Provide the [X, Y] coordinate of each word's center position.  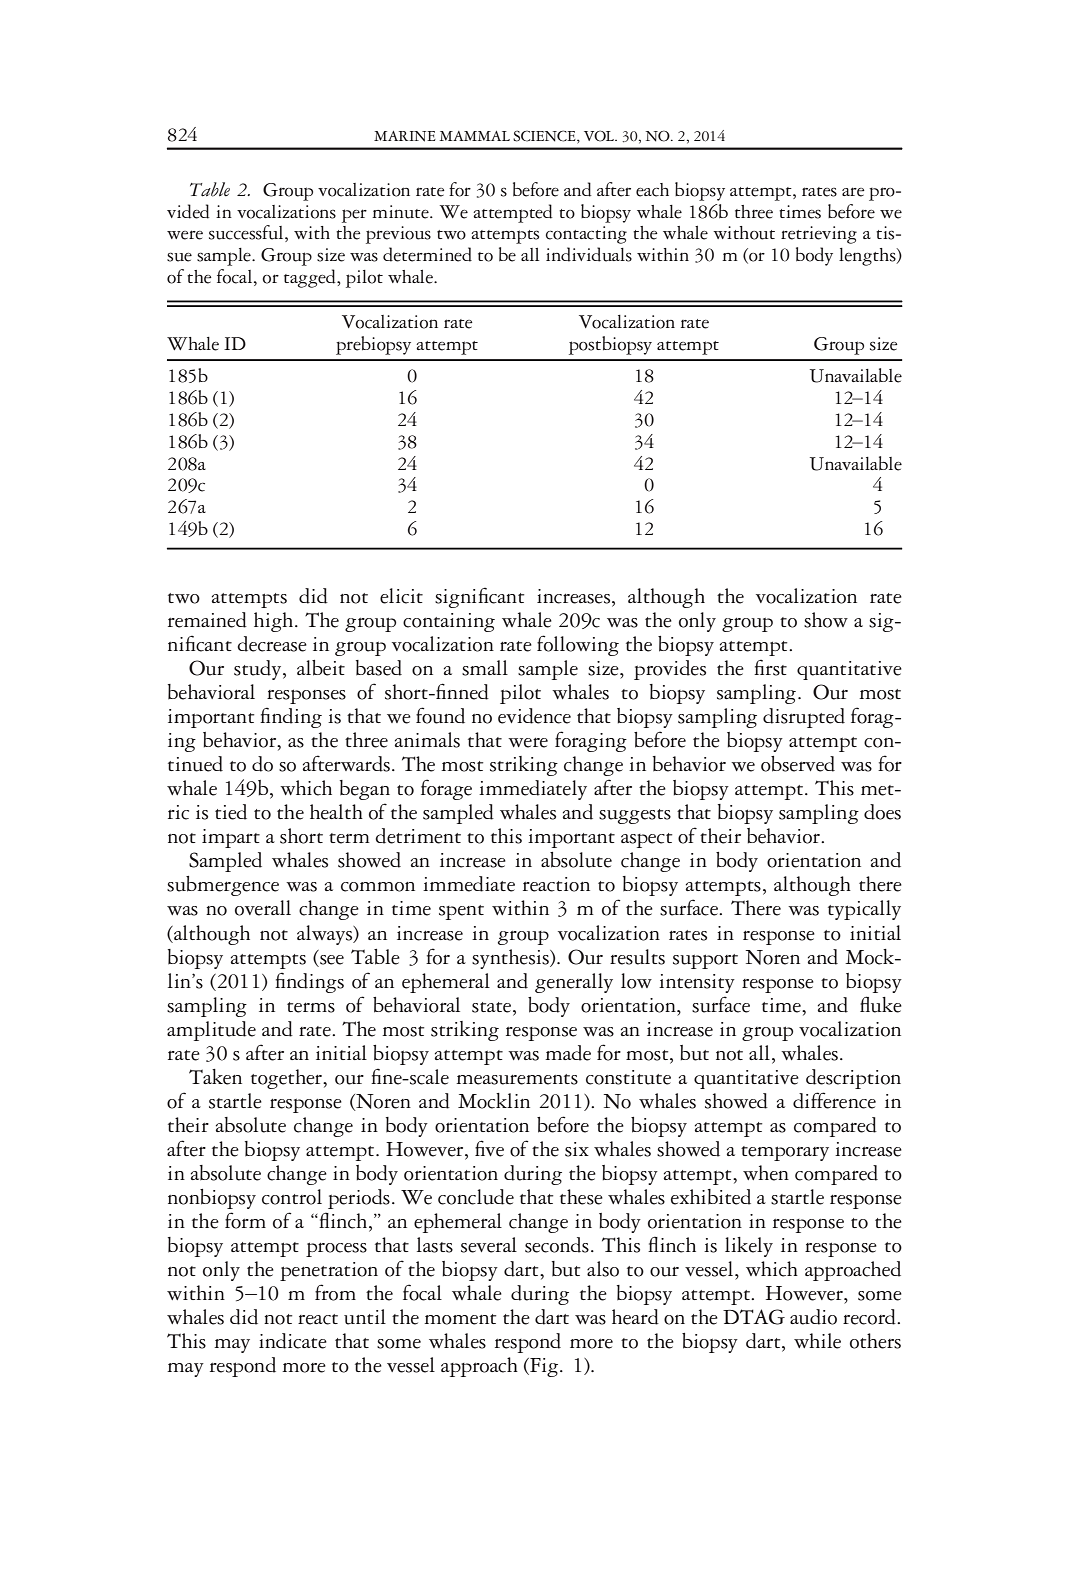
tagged [311, 278]
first [770, 667]
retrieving [819, 235]
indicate [293, 1341]
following [578, 645]
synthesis [511, 959]
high [275, 622]
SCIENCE [545, 137]
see [332, 960]
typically [864, 910]
